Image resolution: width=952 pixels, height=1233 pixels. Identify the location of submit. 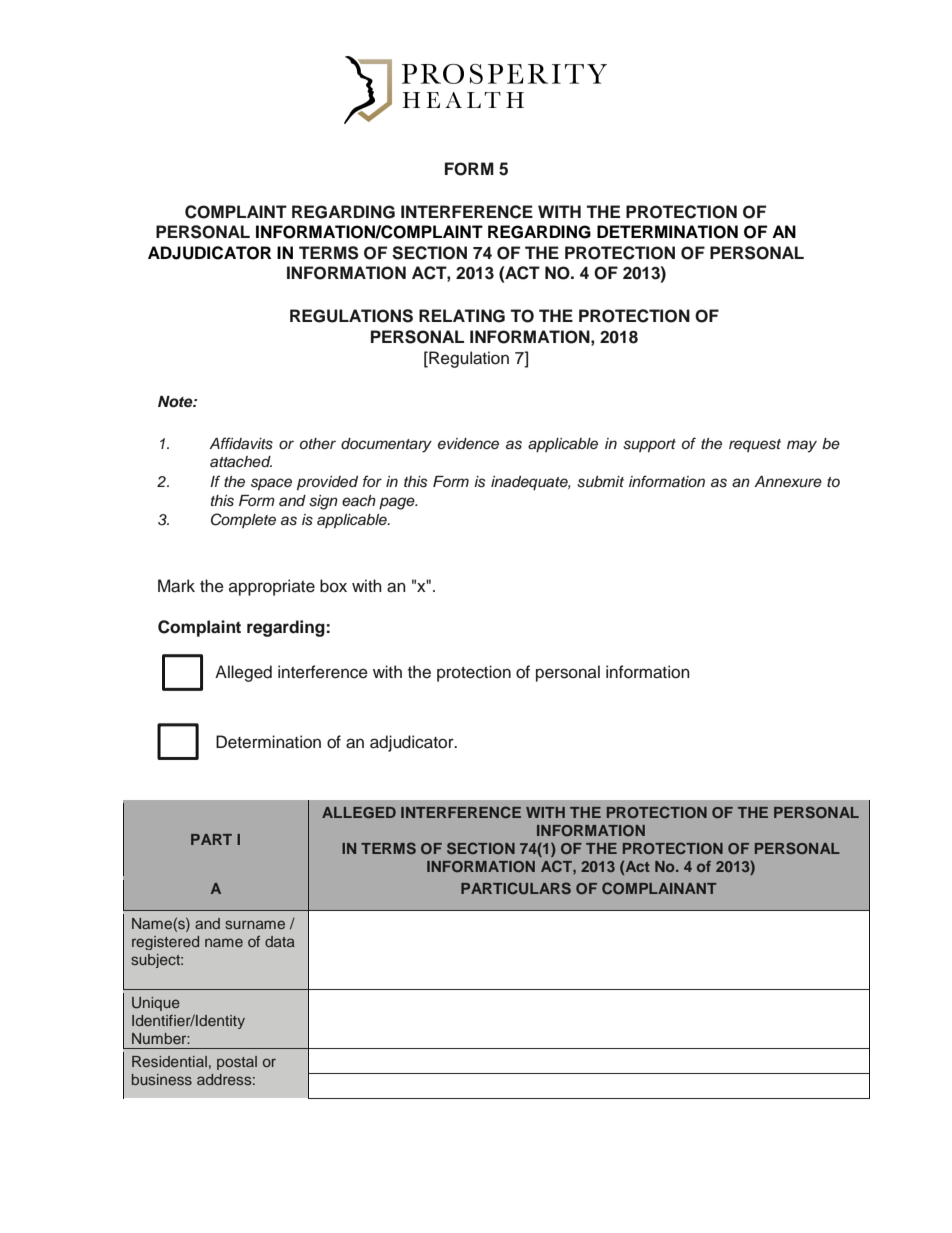
(600, 482).
